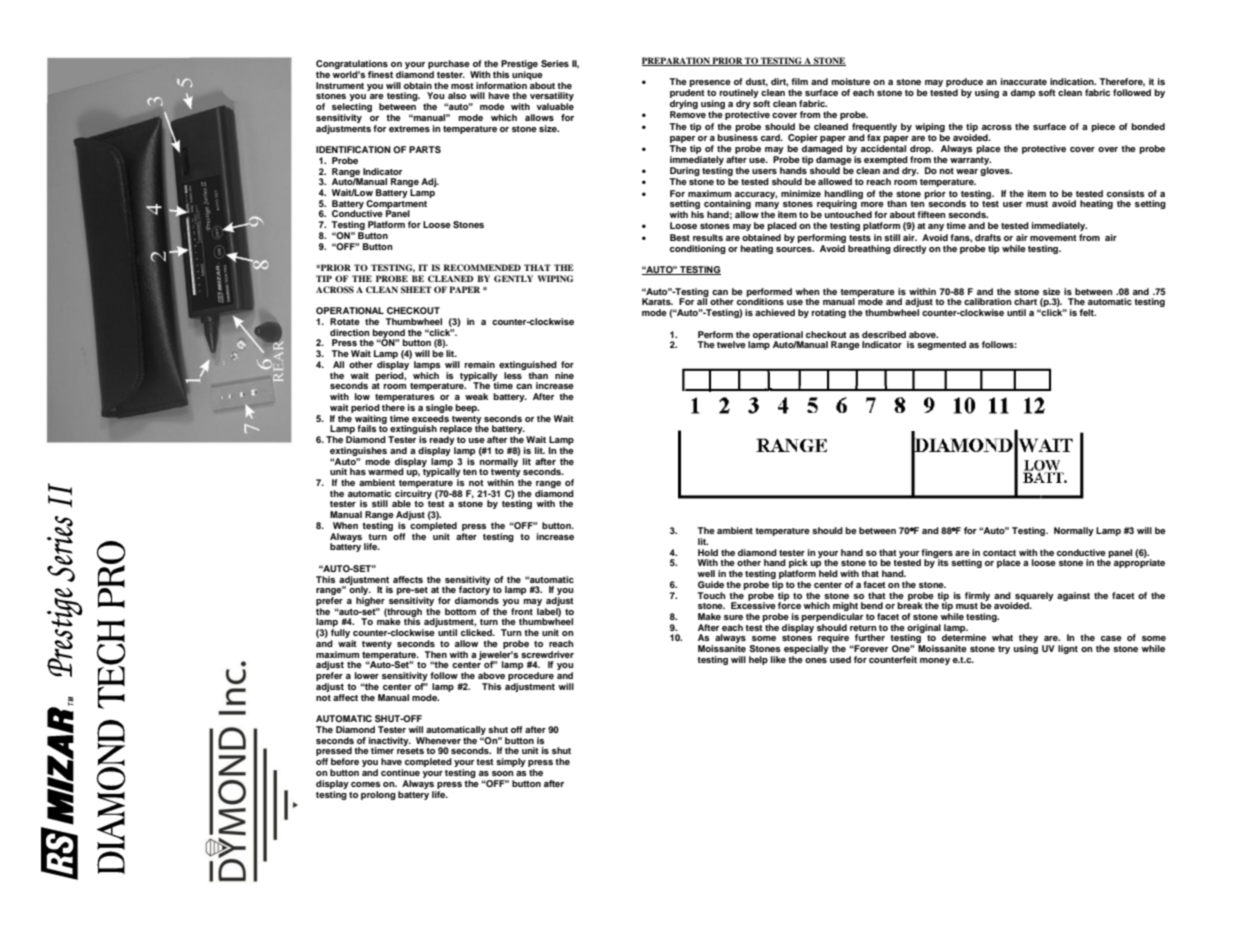 This document has height=952, width=1233. I want to click on most, so click(462, 86).
